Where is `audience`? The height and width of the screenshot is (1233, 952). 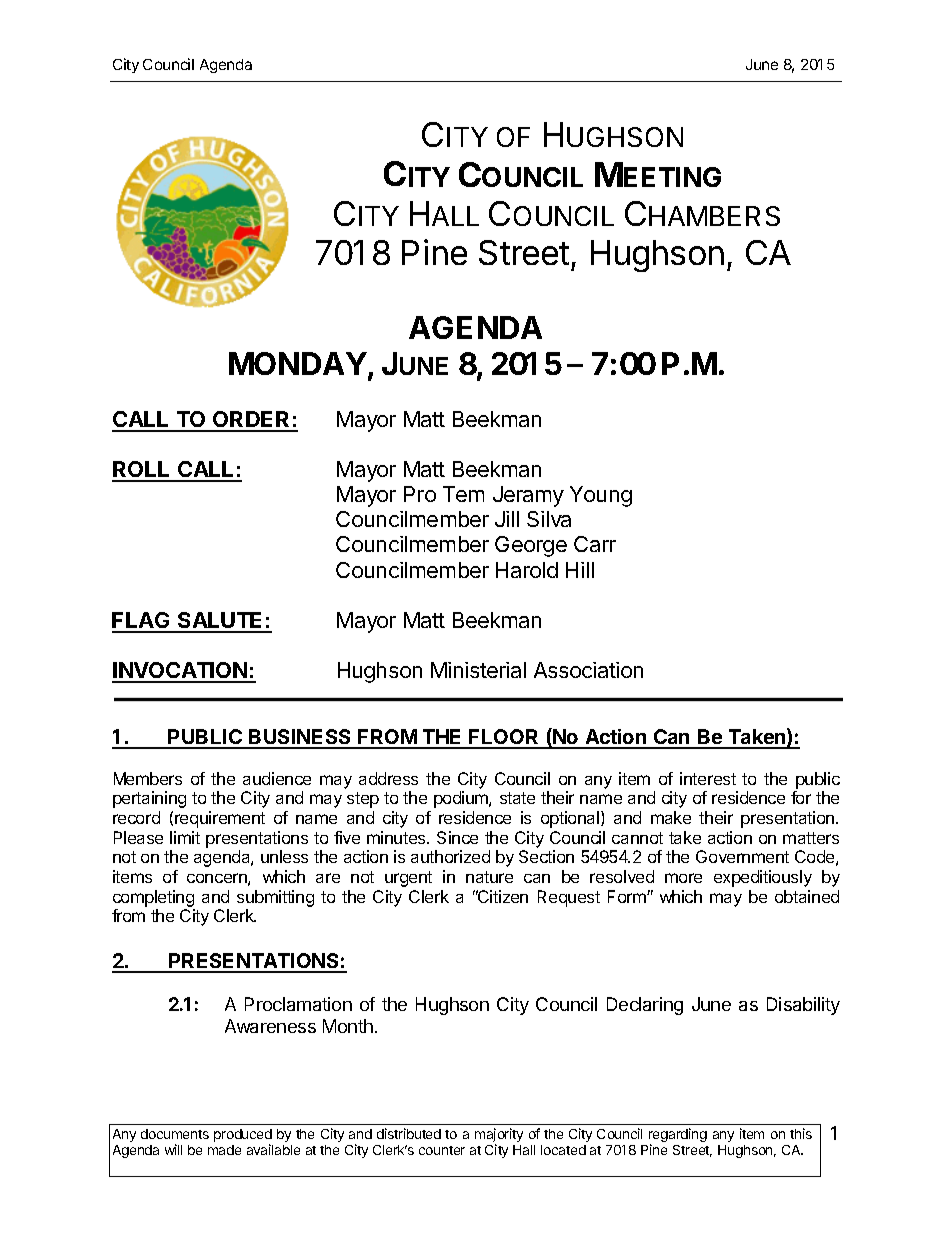 audience is located at coordinates (277, 778).
